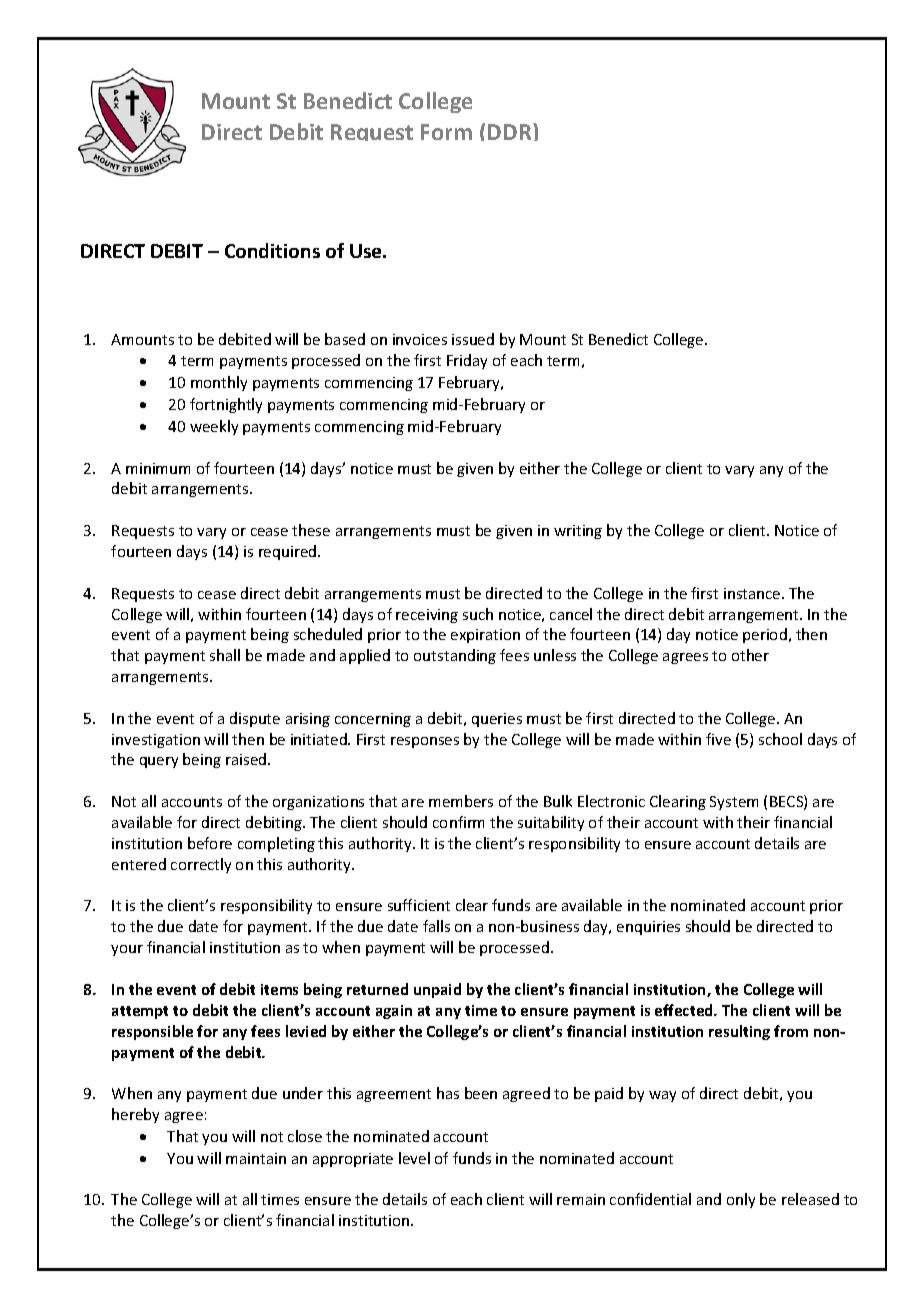 The width and height of the document is (924, 1308). I want to click on monthly, so click(219, 383).
